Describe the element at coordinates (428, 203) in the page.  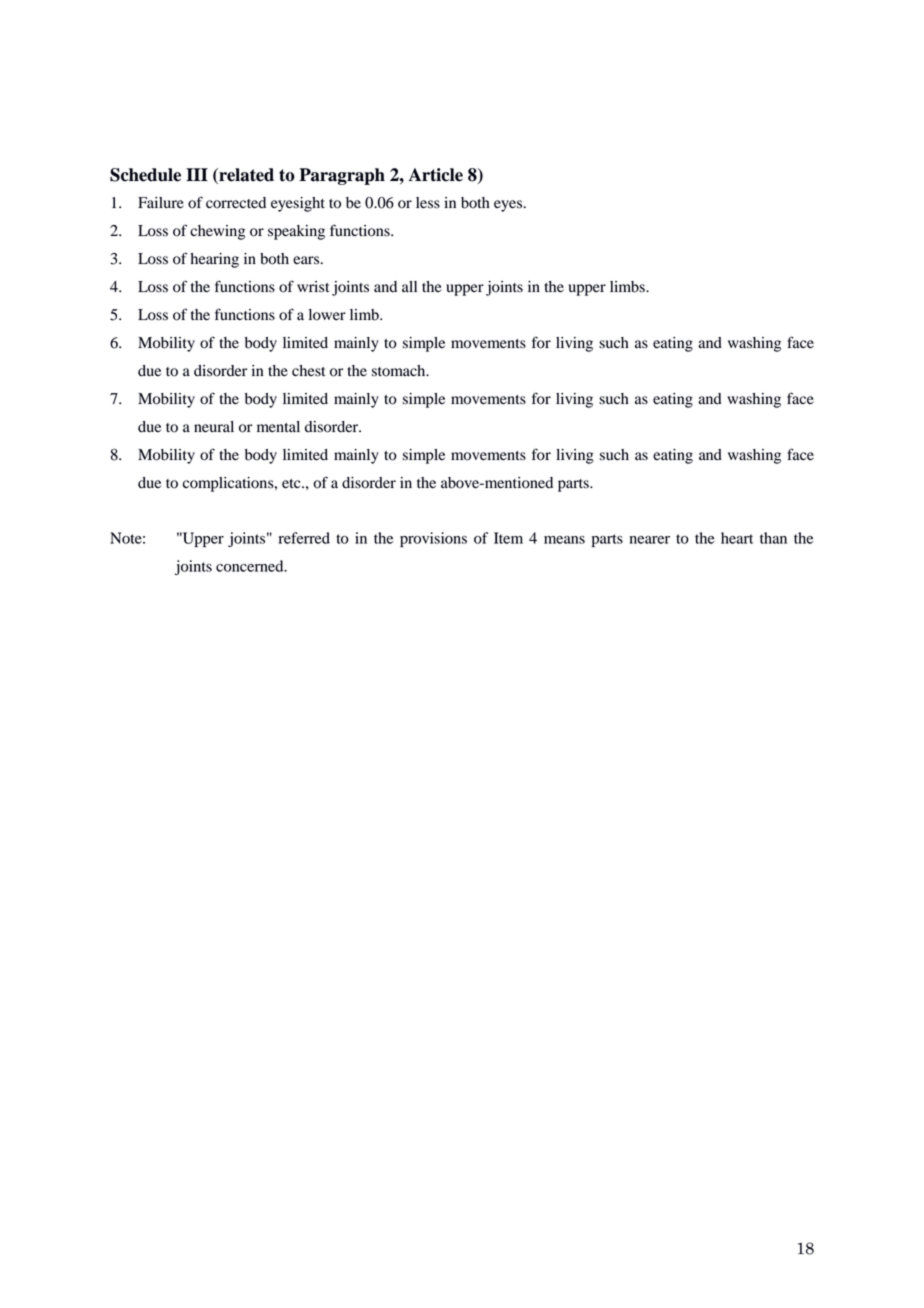
I see `less` at that location.
